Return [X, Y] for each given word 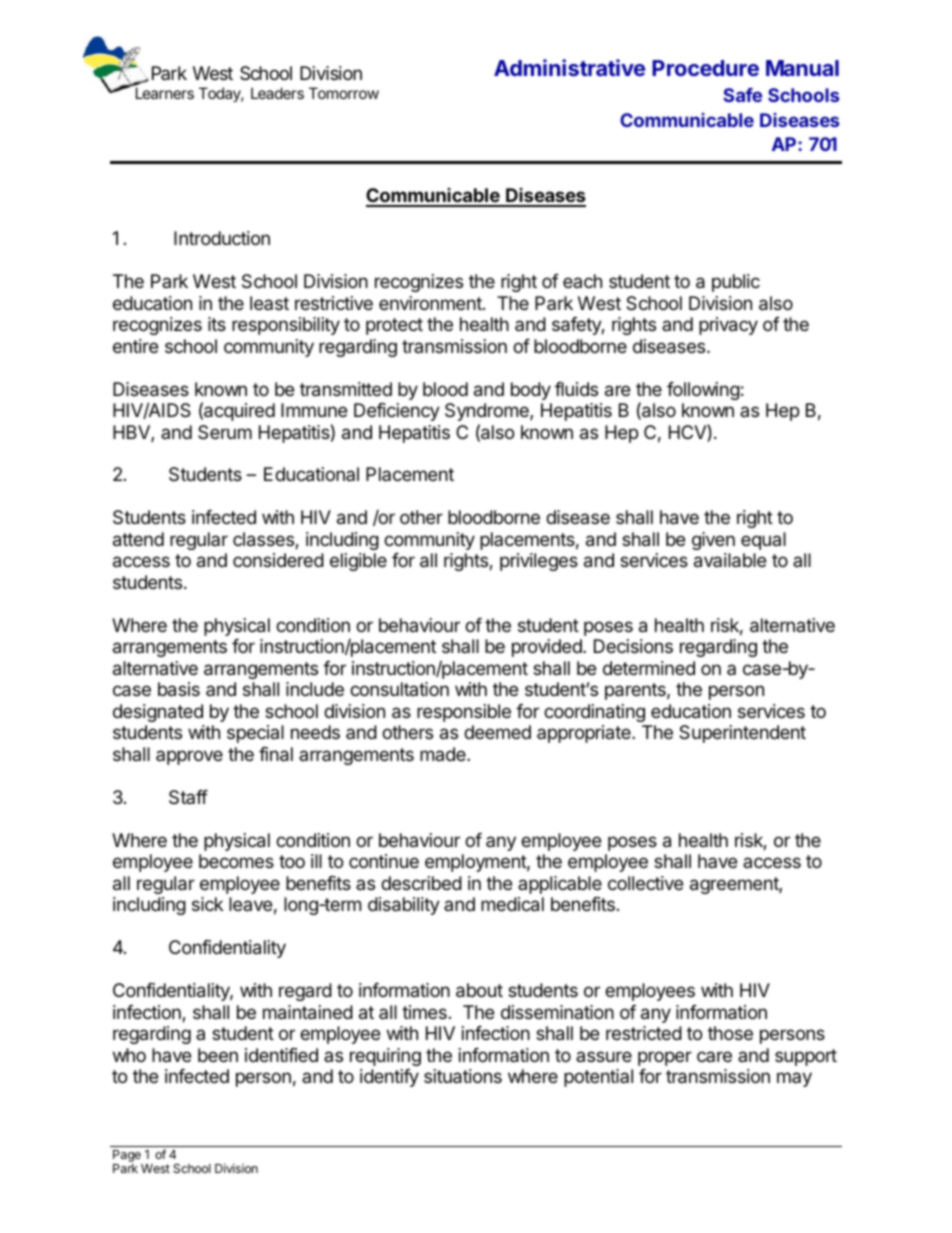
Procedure [705, 68]
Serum [225, 432]
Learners [165, 93]
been [218, 1055]
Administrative [569, 67]
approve [189, 757]
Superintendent [742, 734]
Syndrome [488, 412]
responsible [464, 713]
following [703, 391]
